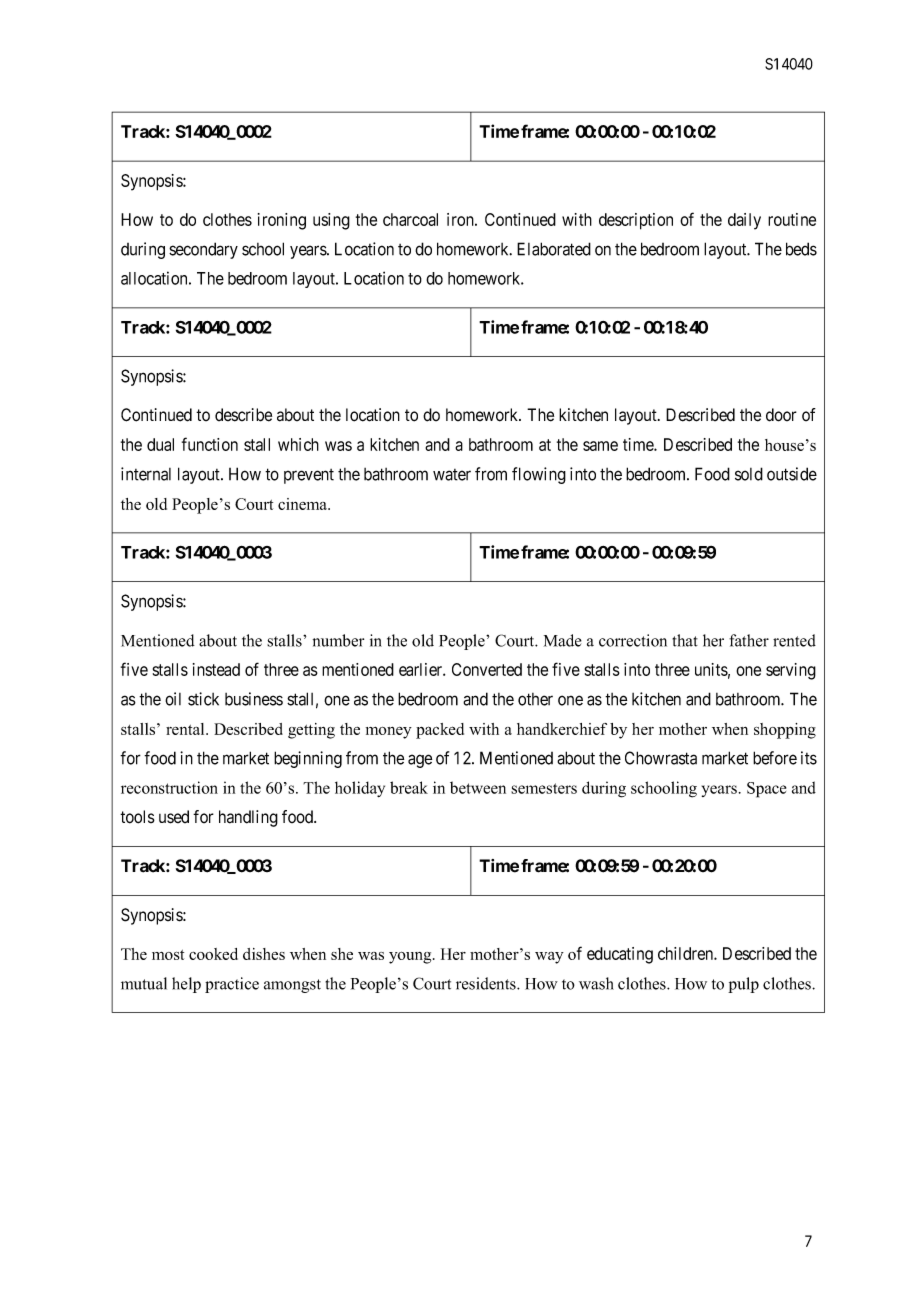 Image resolution: width=924 pixels, height=1308 pixels. I want to click on father, so click(749, 640).
